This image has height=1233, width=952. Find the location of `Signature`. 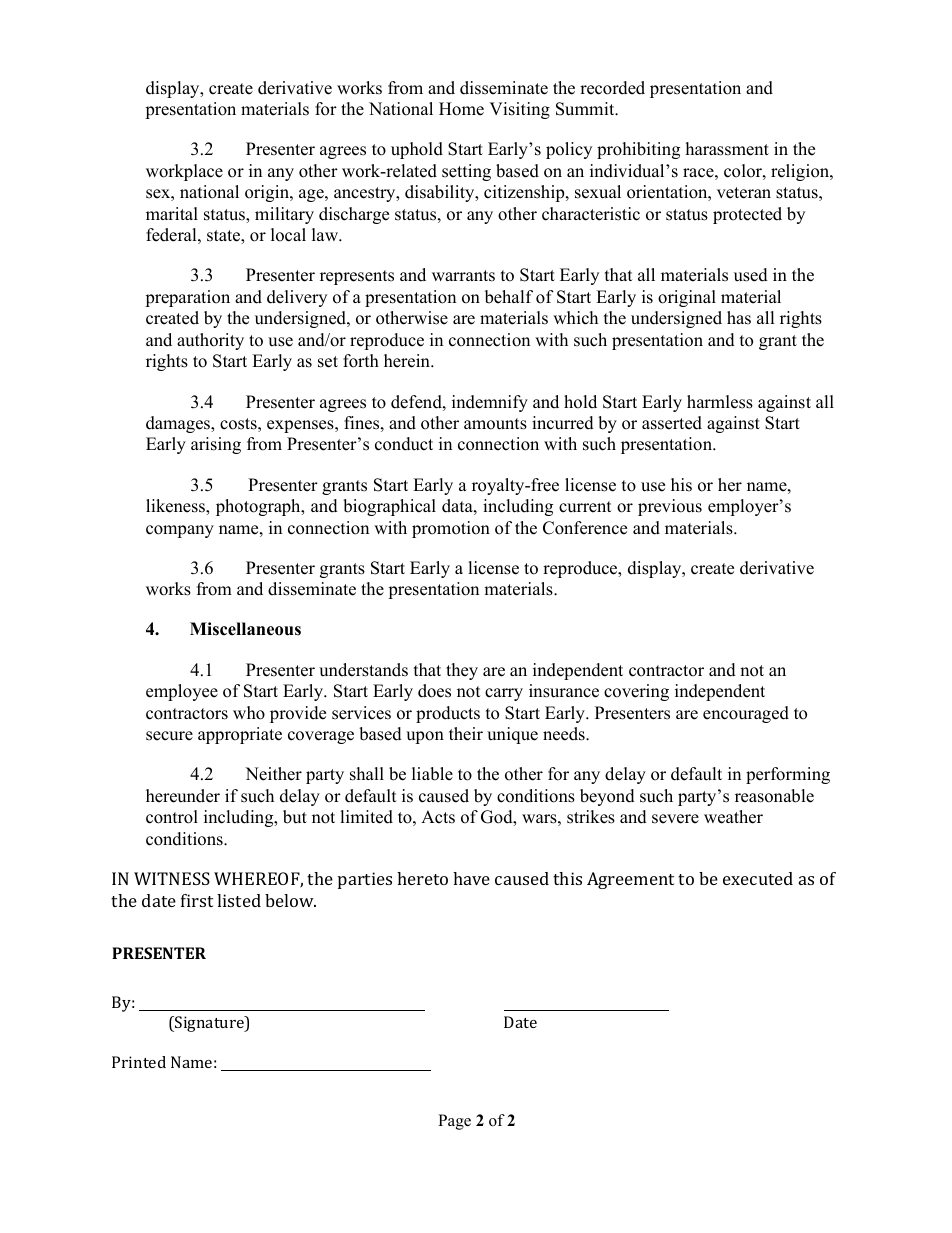

Signature is located at coordinates (209, 1024).
